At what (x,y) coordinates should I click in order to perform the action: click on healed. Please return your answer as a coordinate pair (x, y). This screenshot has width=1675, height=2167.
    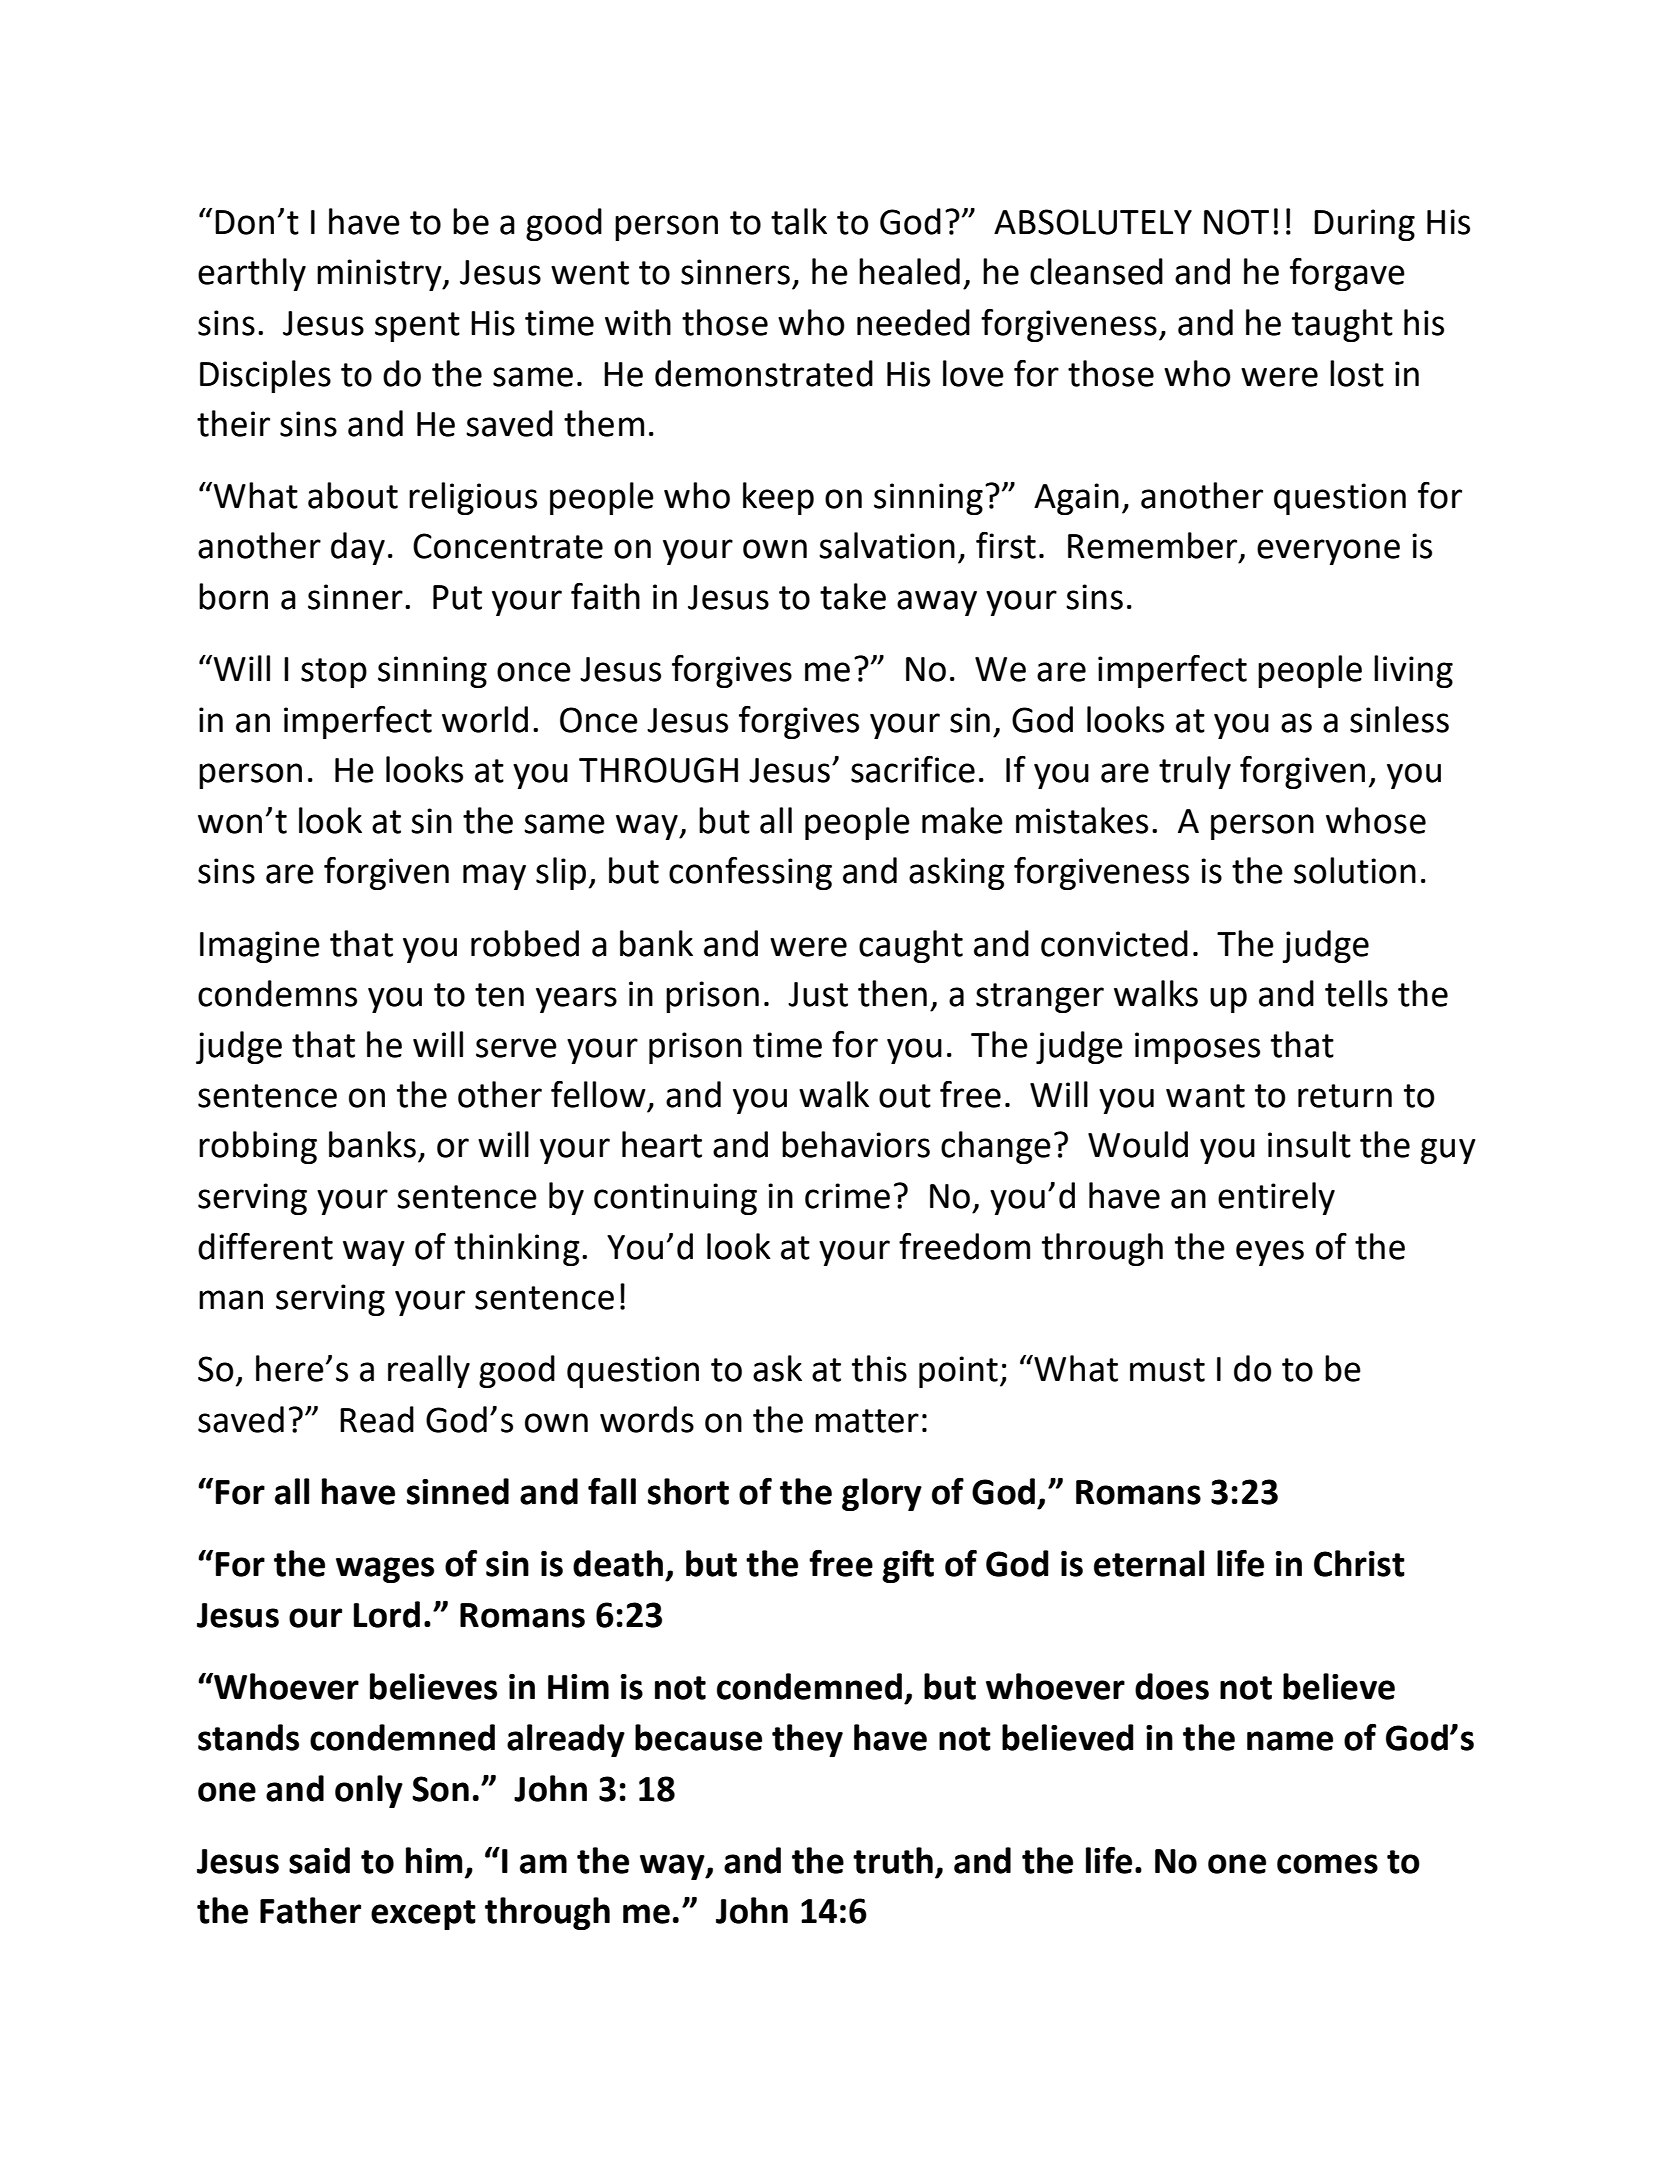
    Looking at the image, I should click on (909, 271).
